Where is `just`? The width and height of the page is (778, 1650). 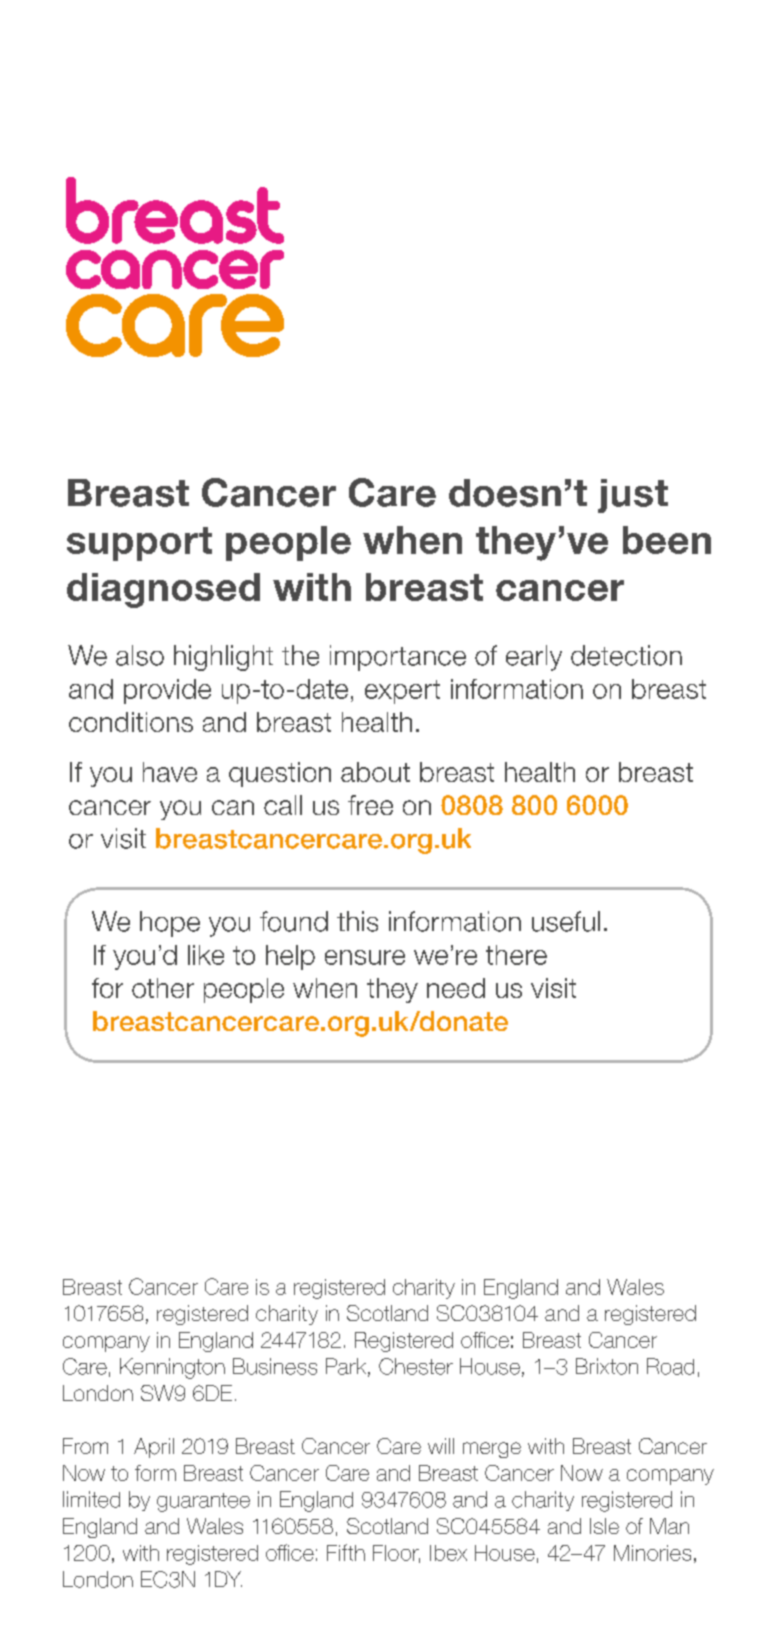
just is located at coordinates (633, 496).
